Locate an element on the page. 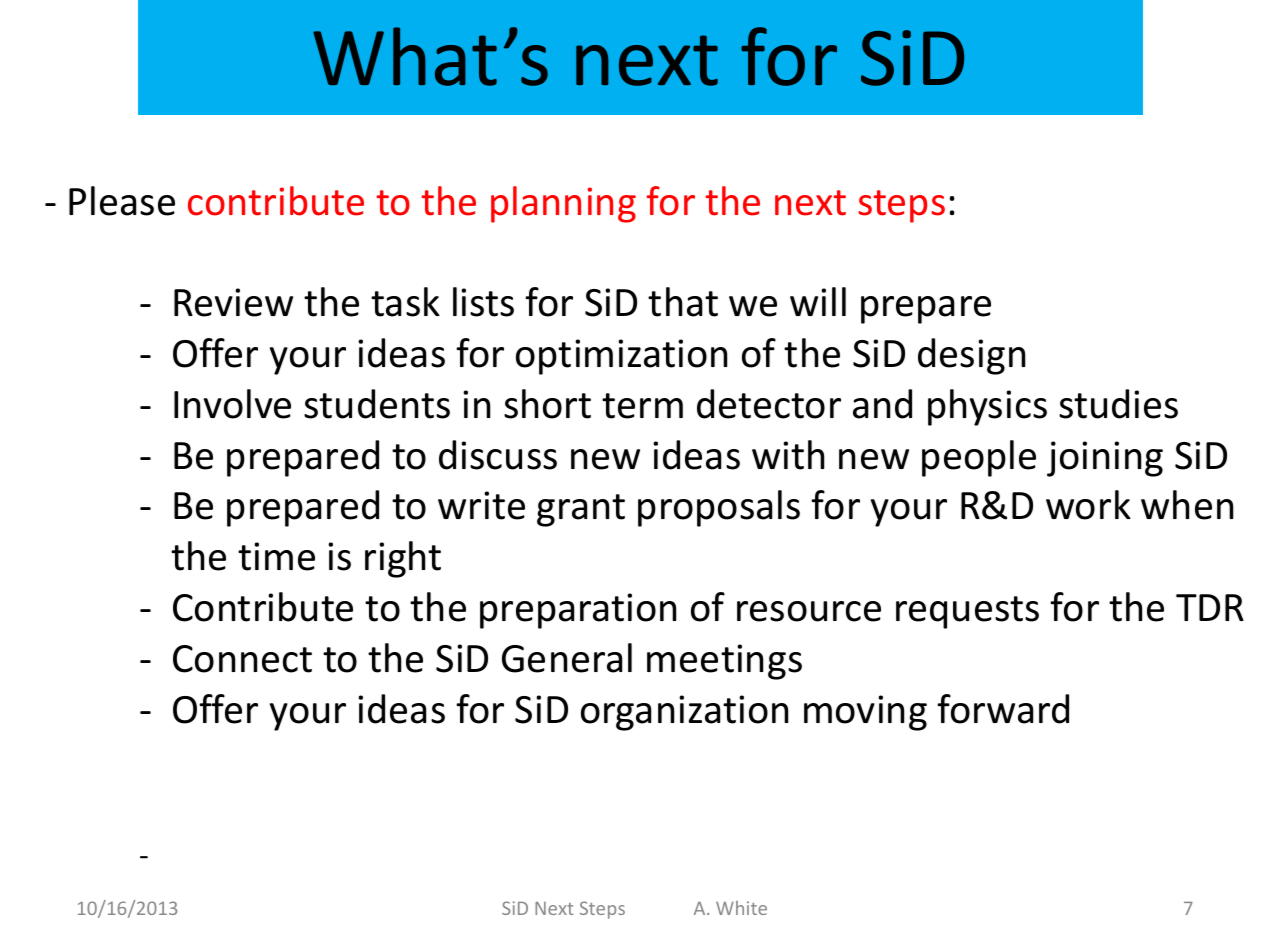  will is located at coordinates (818, 301).
